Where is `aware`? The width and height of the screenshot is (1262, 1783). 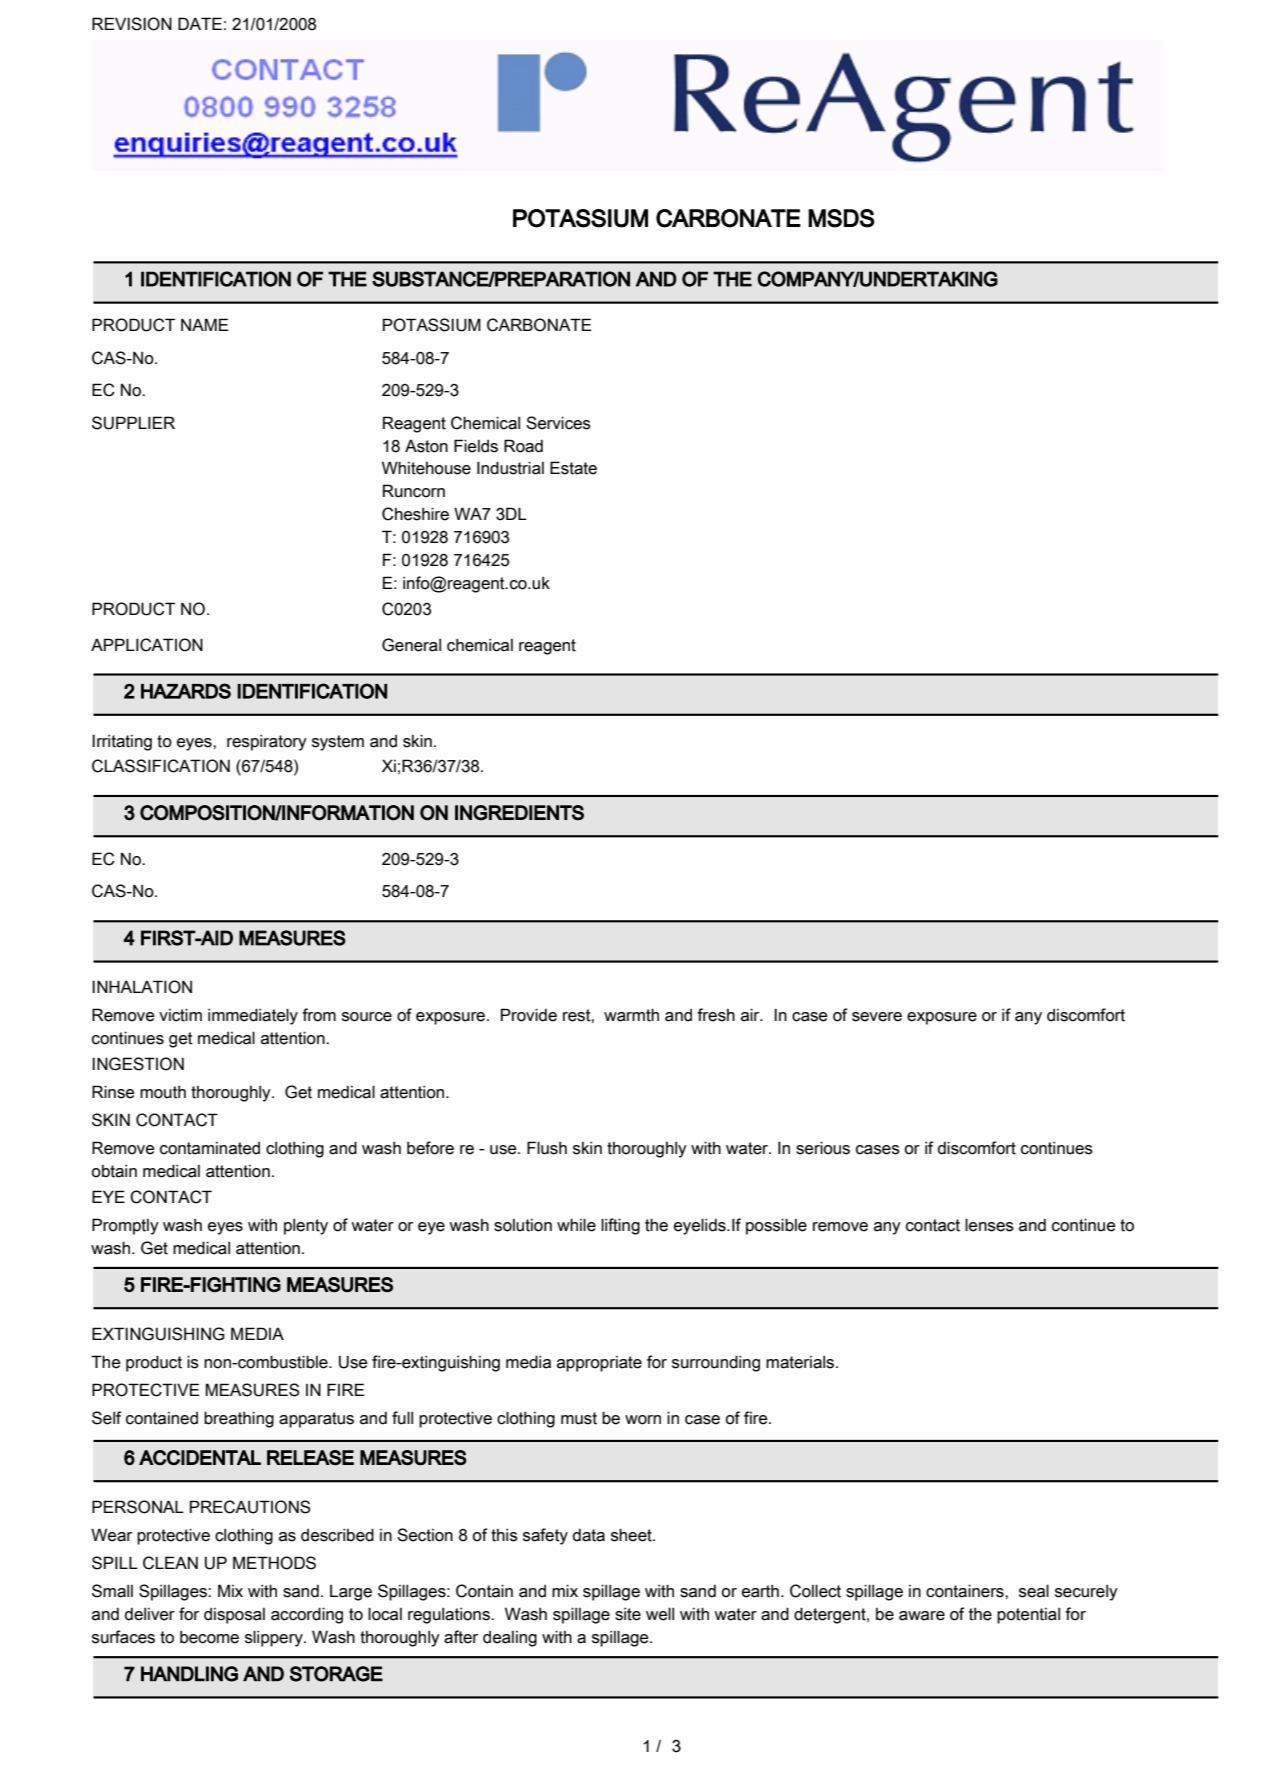
aware is located at coordinates (922, 1616).
